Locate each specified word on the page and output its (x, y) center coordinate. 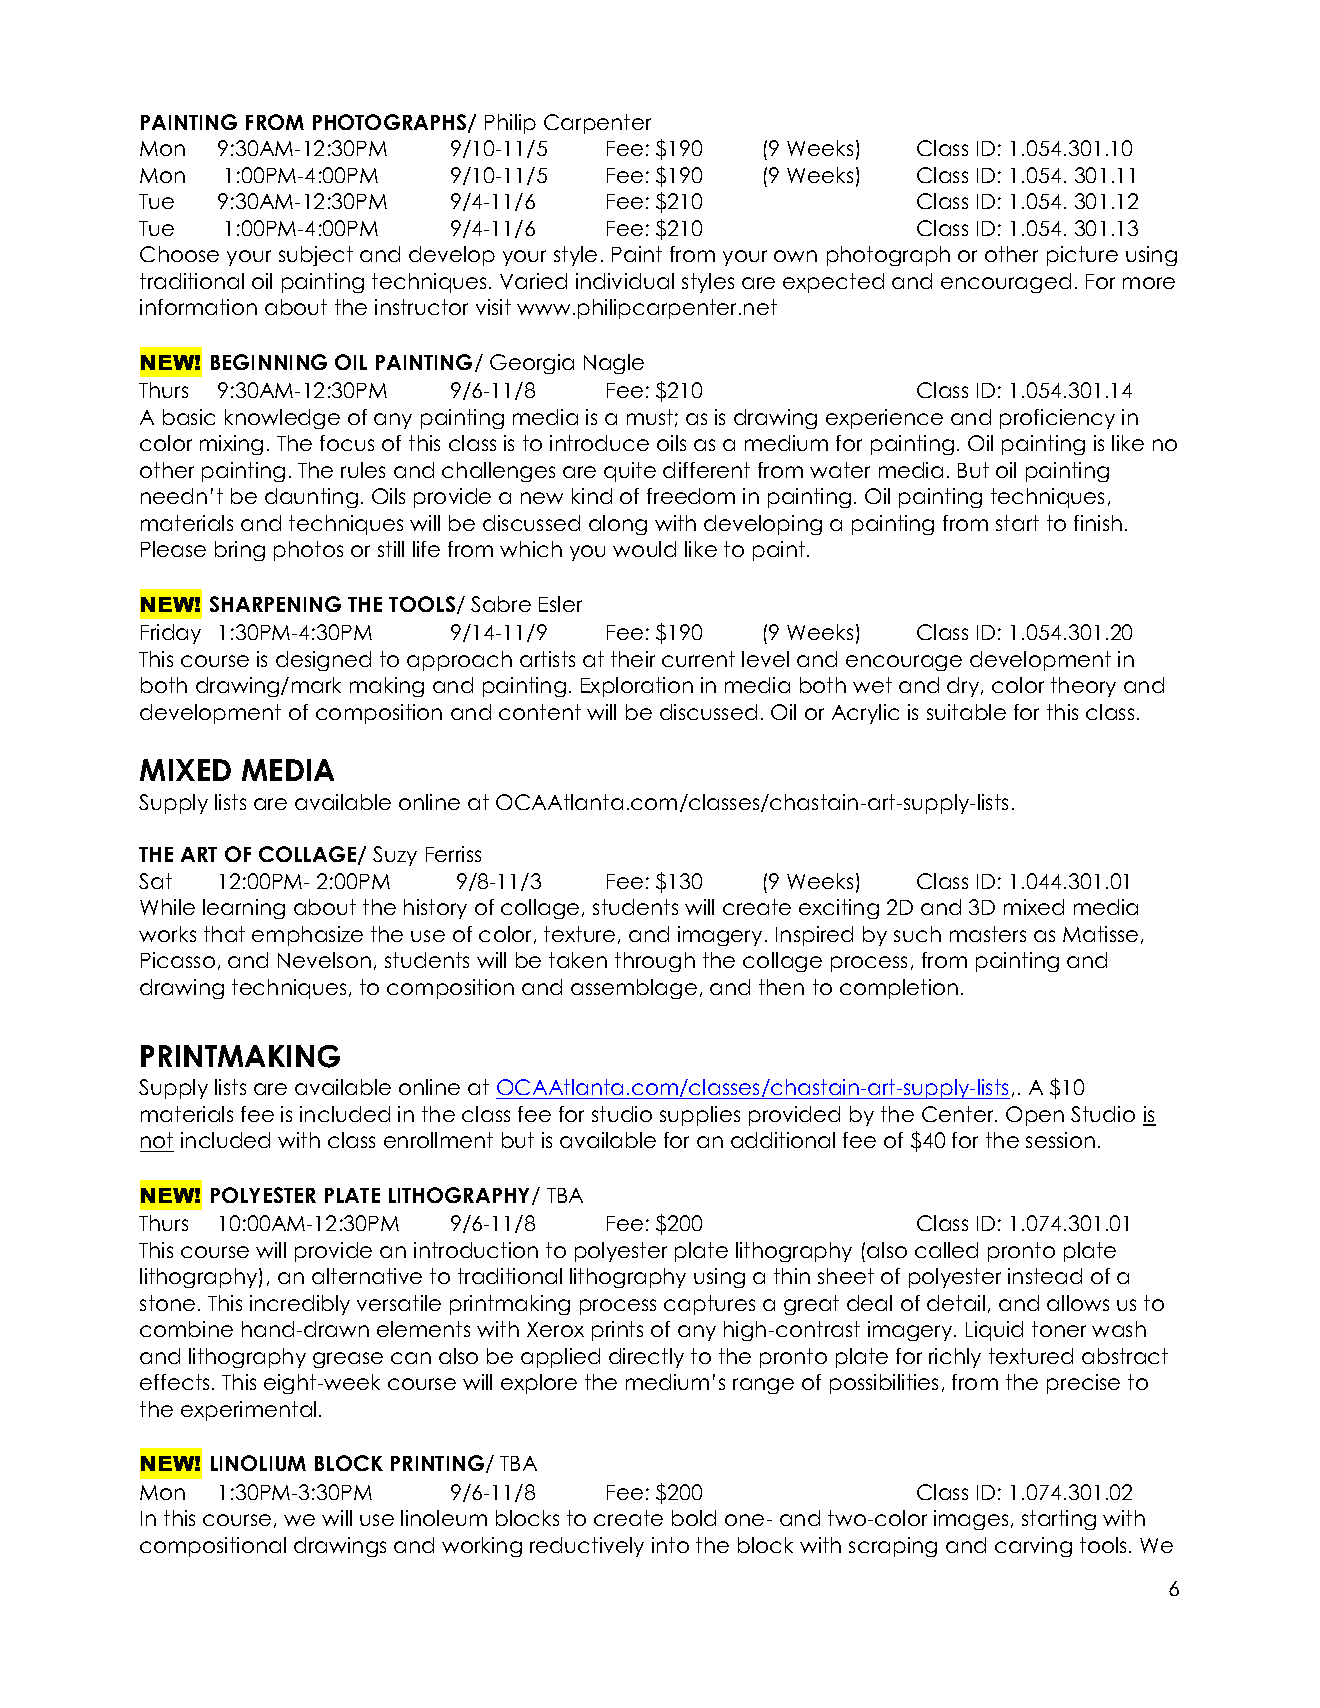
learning (244, 909)
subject (316, 256)
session (1060, 1140)
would (644, 549)
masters (988, 934)
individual (625, 281)
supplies (700, 1116)
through (655, 962)
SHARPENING (275, 604)
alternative (367, 1276)
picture (1082, 256)
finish (1098, 523)
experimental (248, 1411)
